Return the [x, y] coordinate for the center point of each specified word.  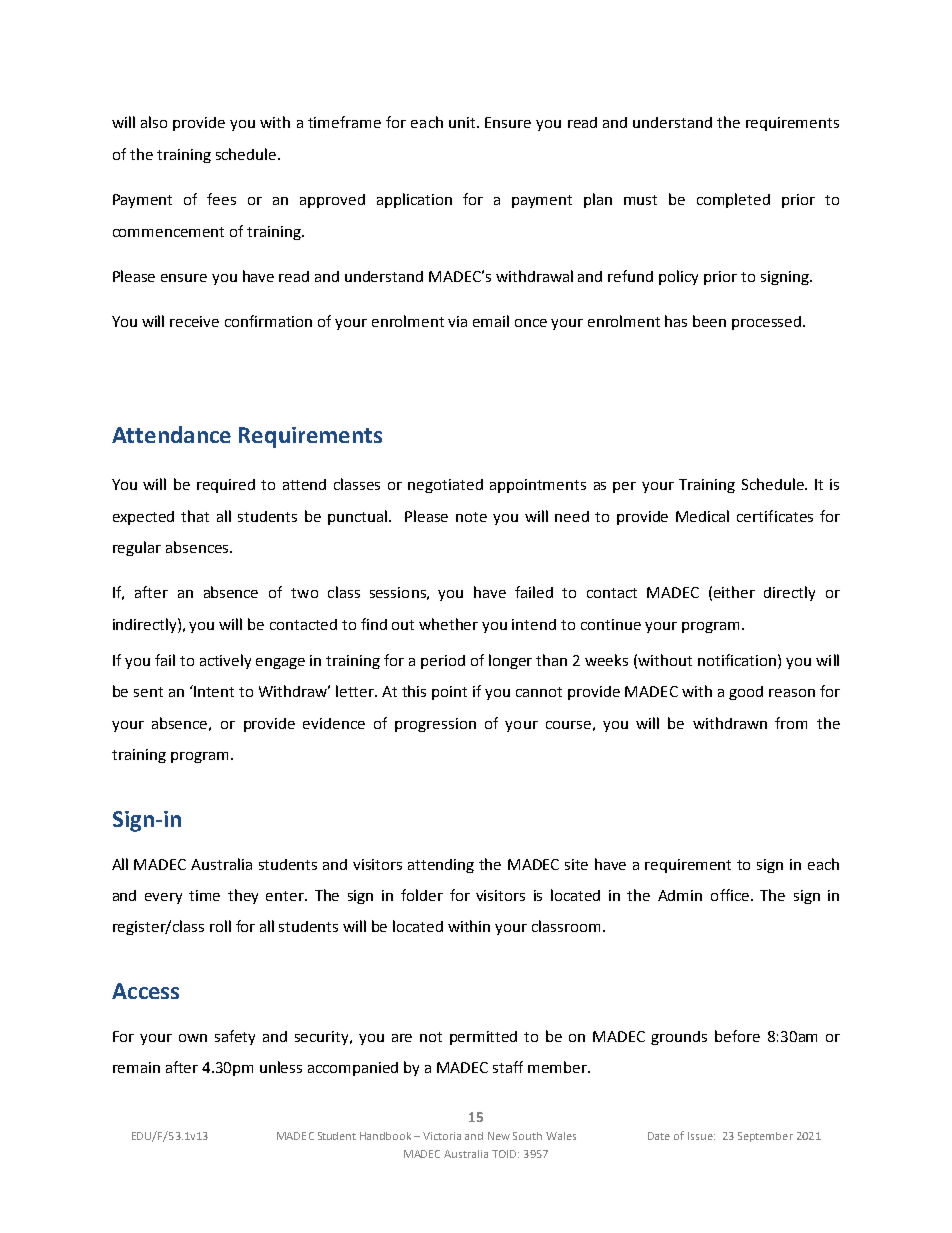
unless [281, 1067]
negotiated [445, 486]
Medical [702, 516]
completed [733, 200]
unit [463, 122]
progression [435, 725]
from [791, 723]
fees [221, 199]
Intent [213, 691]
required [226, 486]
